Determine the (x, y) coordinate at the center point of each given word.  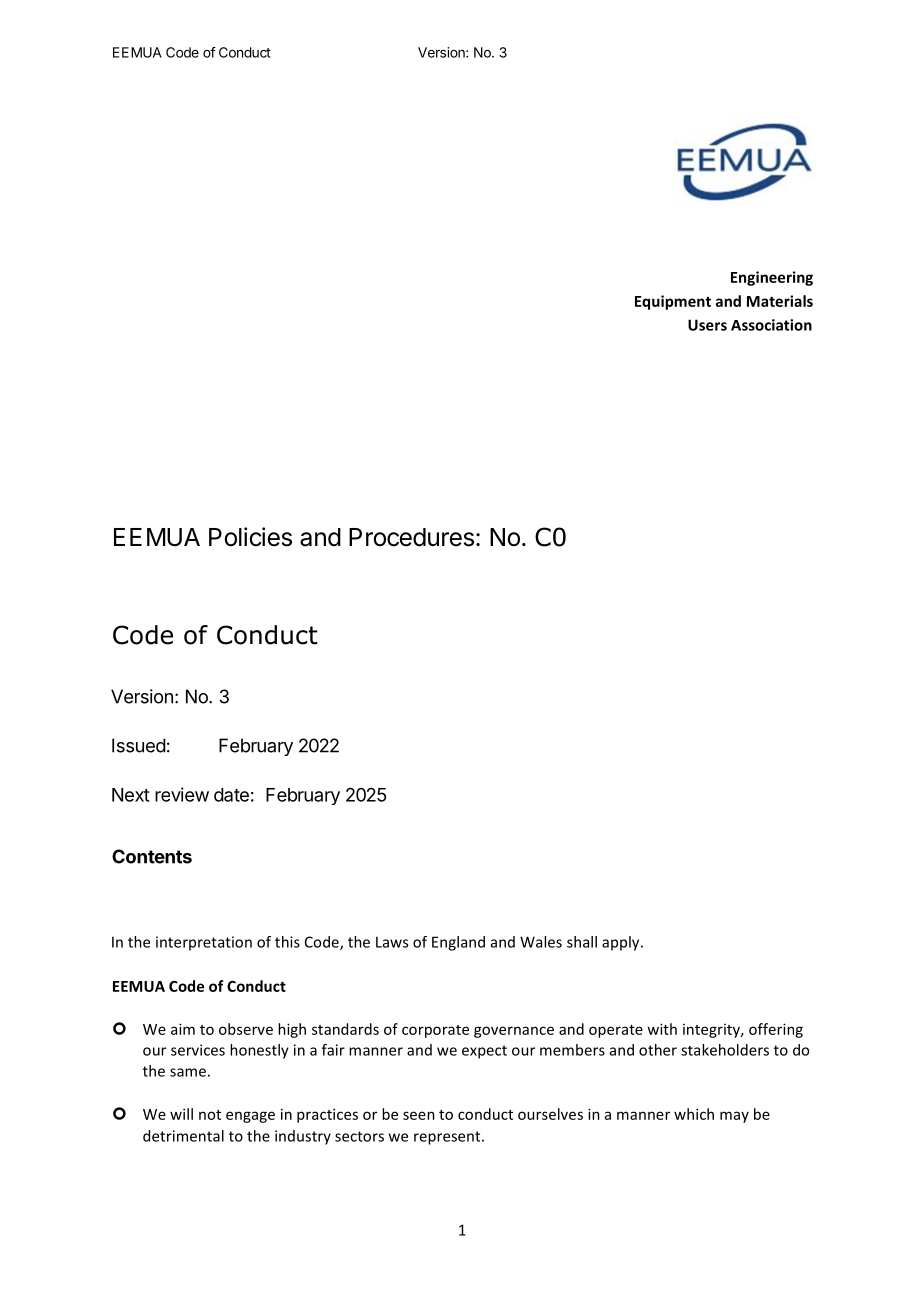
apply (622, 943)
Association (771, 325)
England (458, 943)
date (231, 795)
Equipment (673, 302)
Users (707, 325)
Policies (250, 537)
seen (419, 1115)
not (210, 1115)
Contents (152, 856)
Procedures (411, 537)
